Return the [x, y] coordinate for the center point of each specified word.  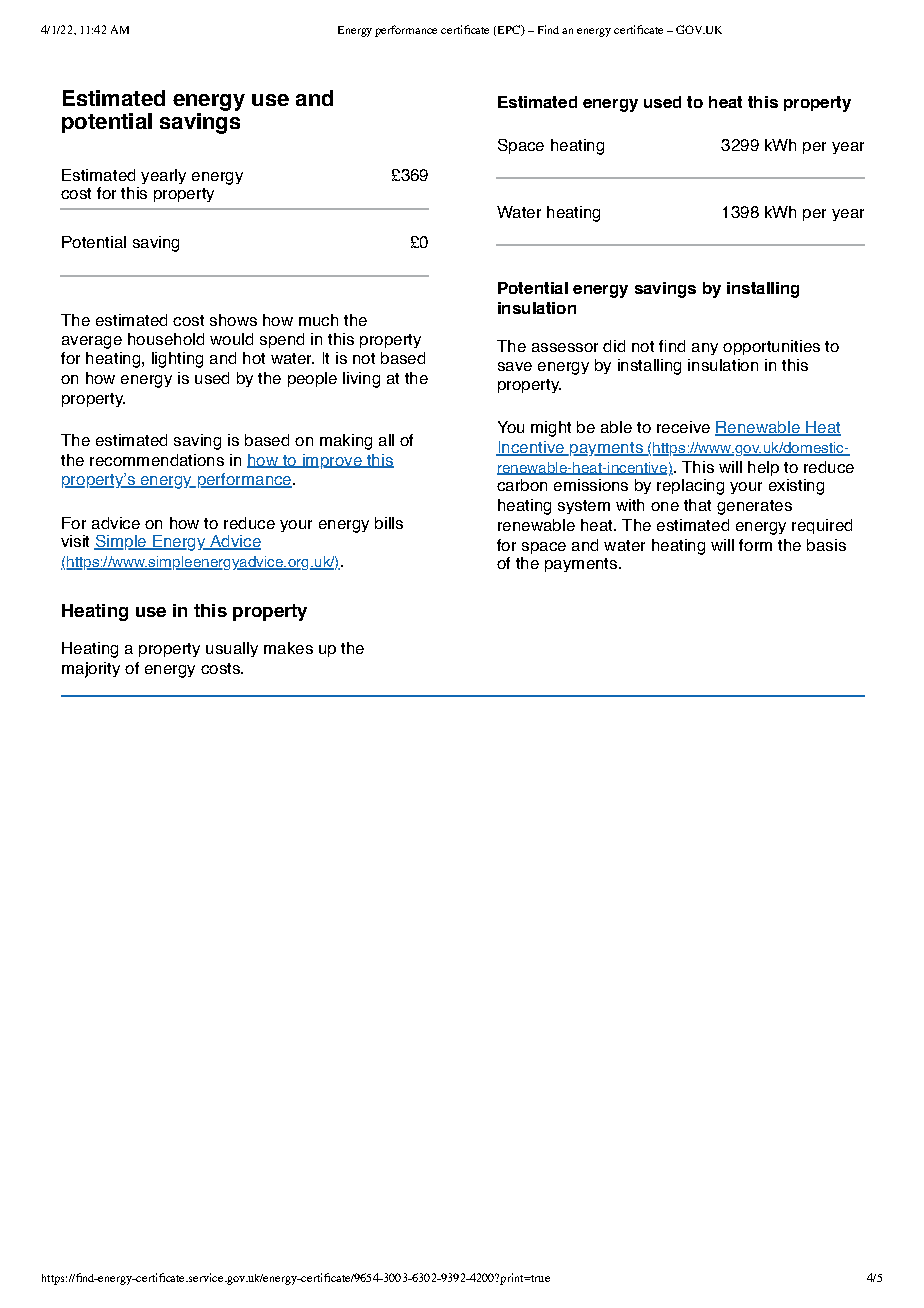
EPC [510, 30]
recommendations [157, 460]
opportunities [771, 347]
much [318, 320]
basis [826, 545]
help [763, 468]
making [346, 442]
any [705, 349]
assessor [565, 347]
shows [233, 320]
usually [232, 649]
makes [288, 648]
